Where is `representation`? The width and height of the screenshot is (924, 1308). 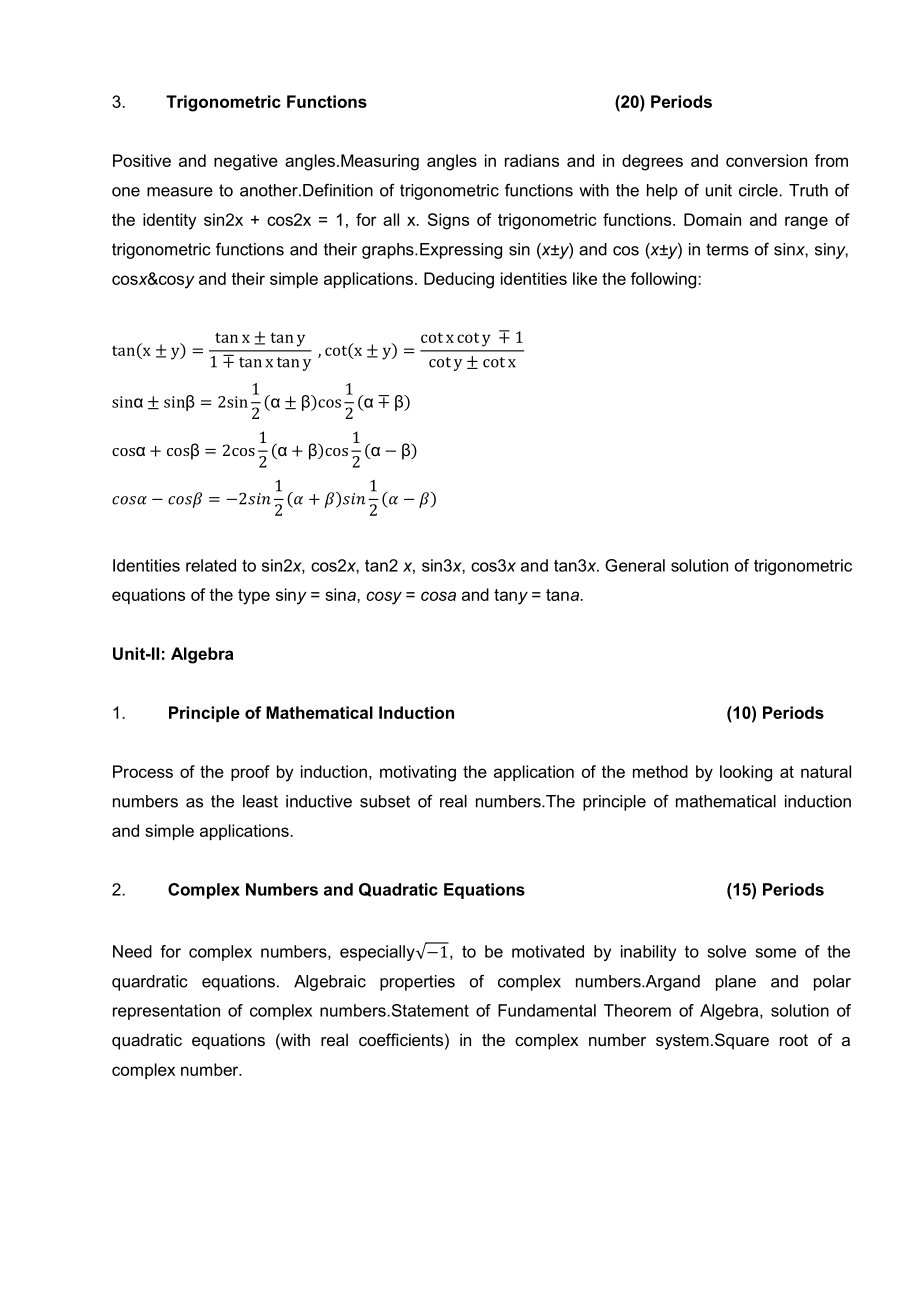 representation is located at coordinates (166, 1012).
